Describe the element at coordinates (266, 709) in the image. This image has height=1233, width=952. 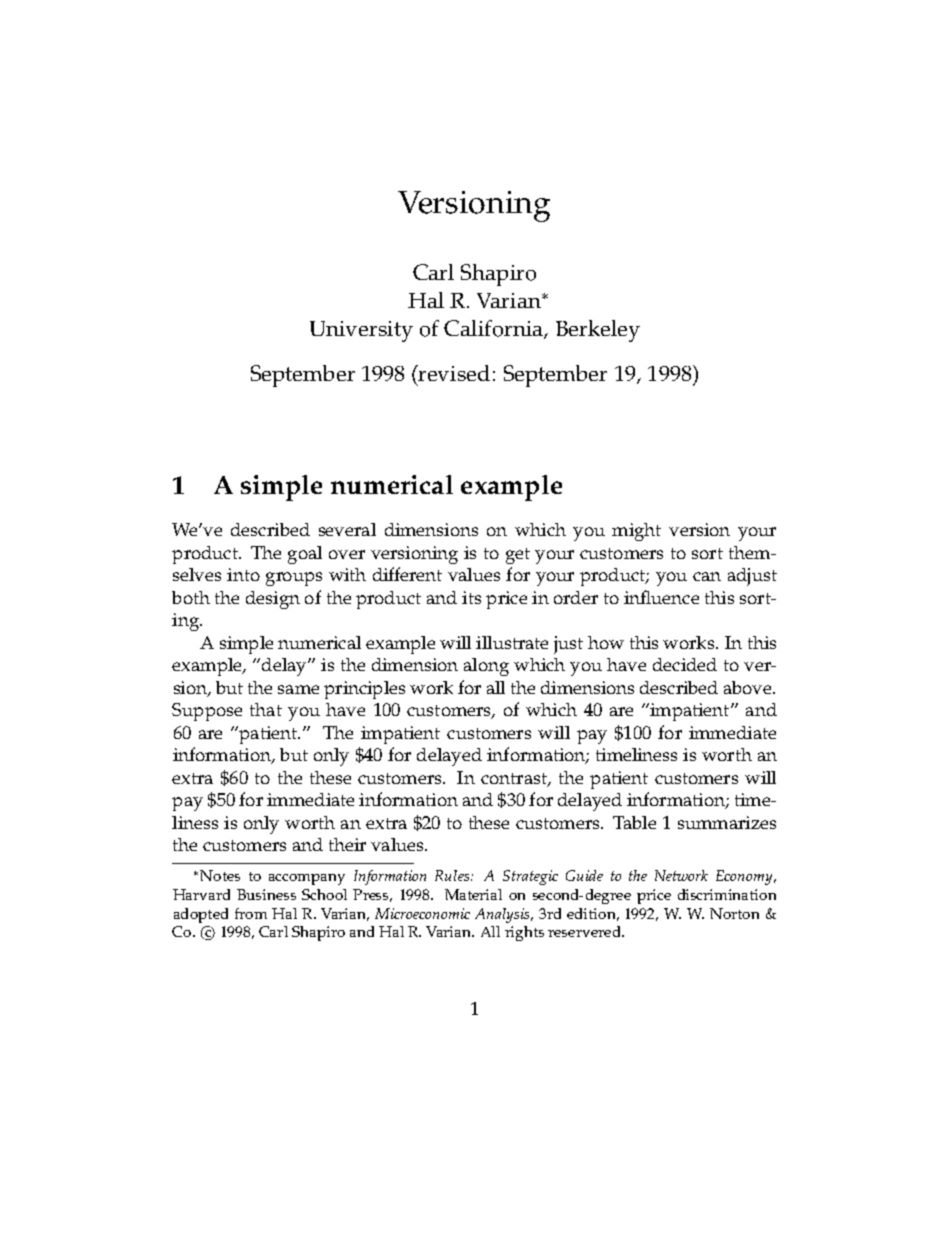
I see `that` at that location.
